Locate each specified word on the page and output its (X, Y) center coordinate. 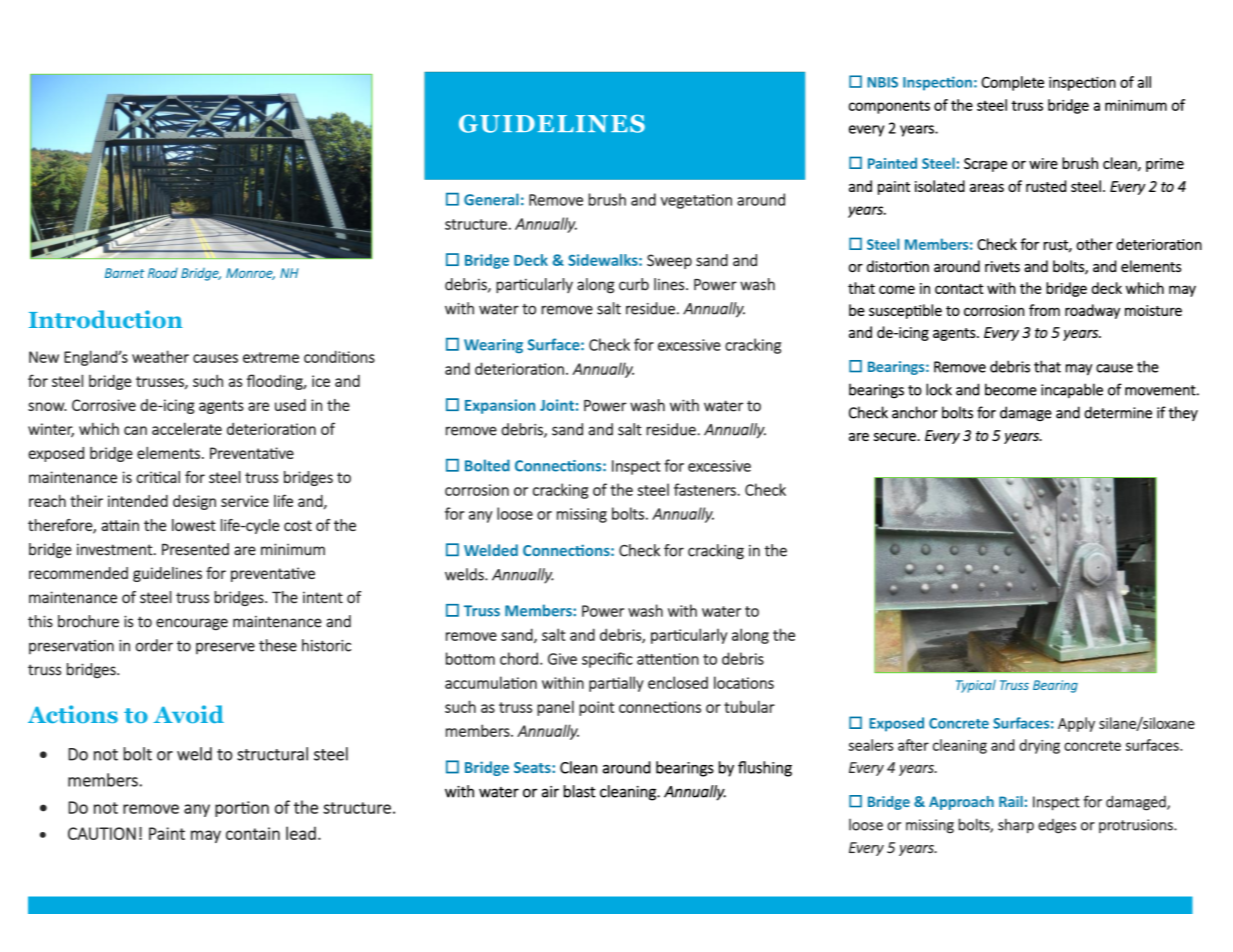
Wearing (493, 346)
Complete (1012, 83)
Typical (976, 686)
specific (607, 660)
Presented (195, 549)
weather (160, 356)
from (1044, 310)
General (491, 199)
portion (242, 809)
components (889, 107)
